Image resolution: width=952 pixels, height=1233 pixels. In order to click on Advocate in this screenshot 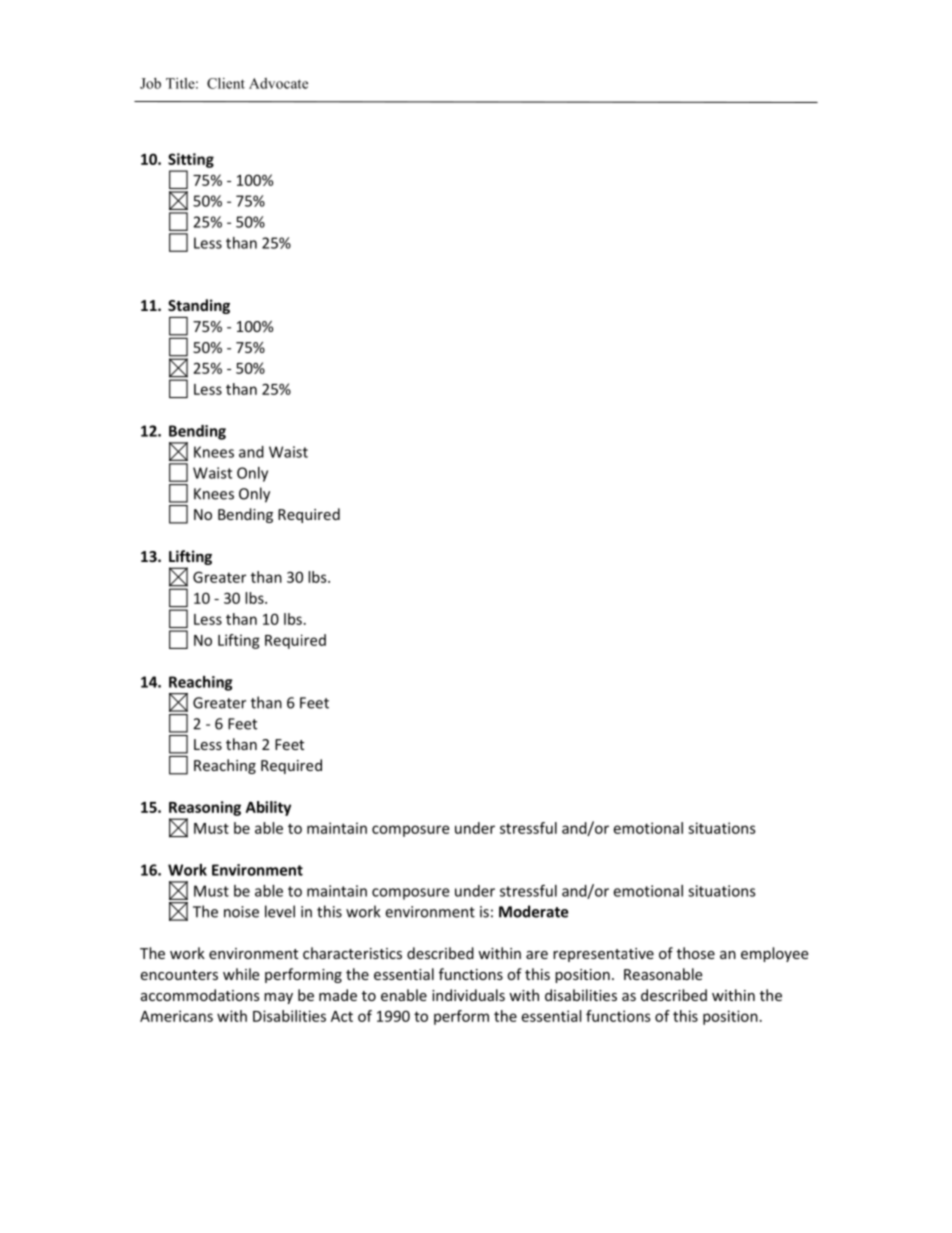, I will do `click(278, 83)`.
